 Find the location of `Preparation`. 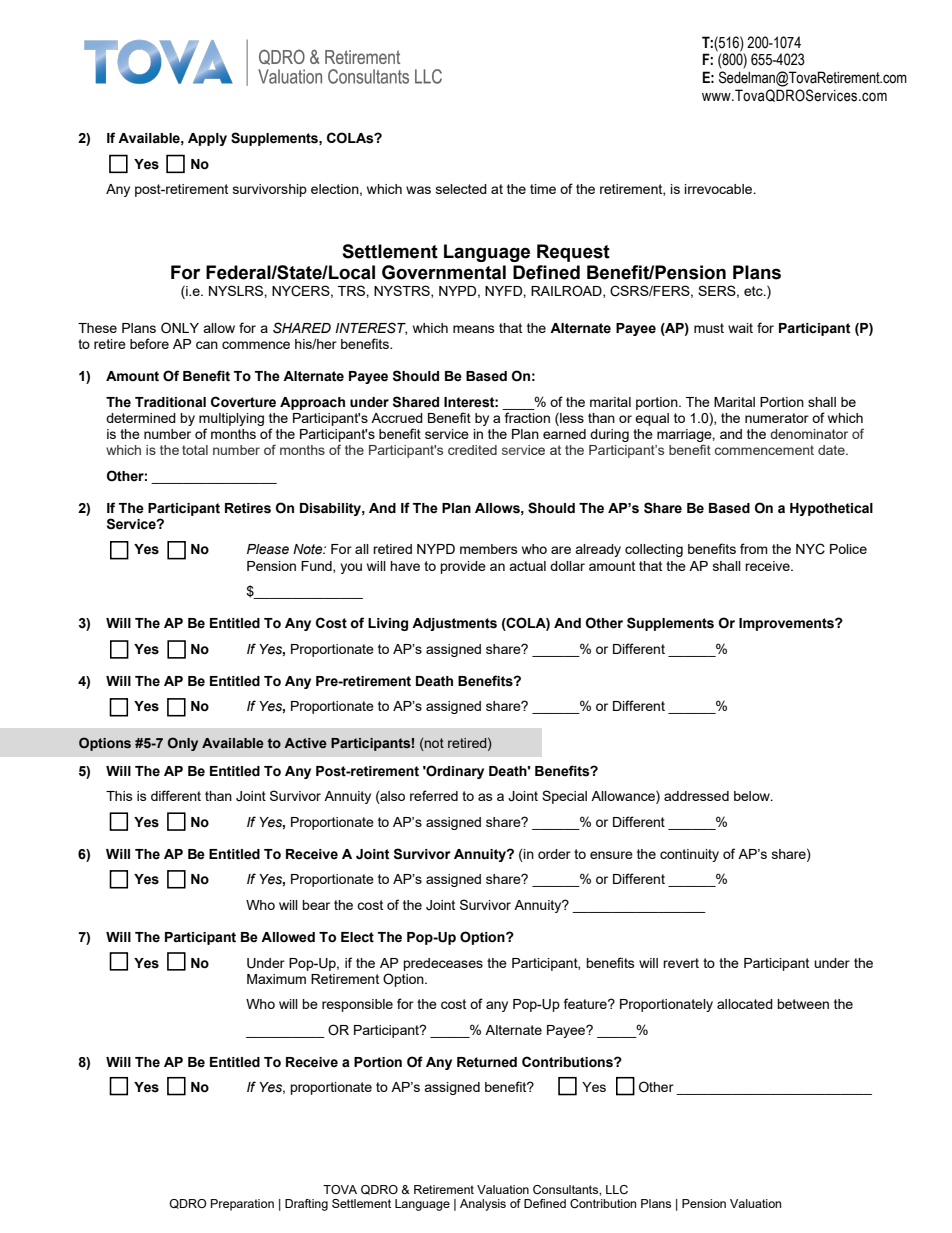

Preparation is located at coordinates (242, 1205).
